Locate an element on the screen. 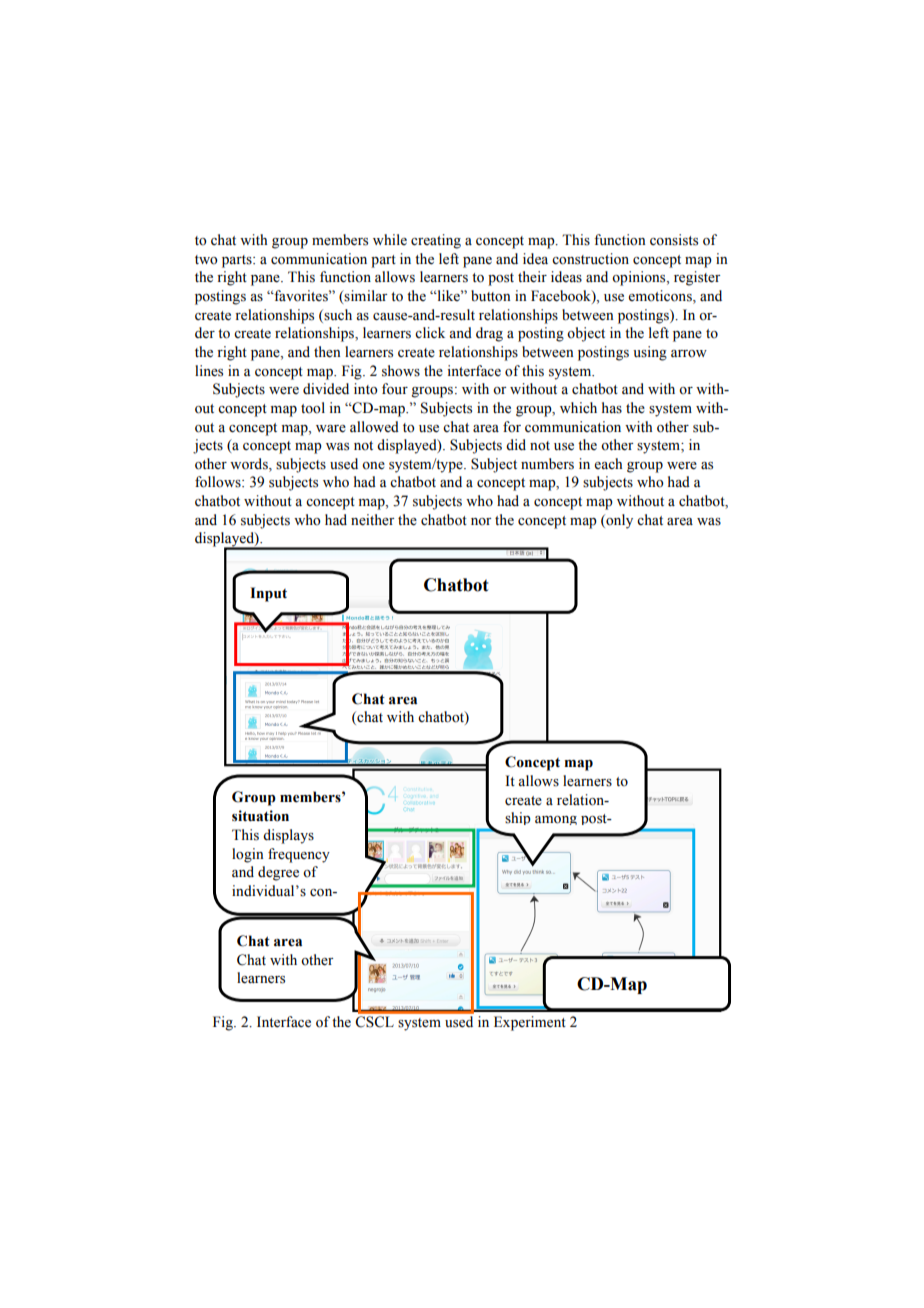 This screenshot has height=1308, width=924. Experiment is located at coordinates (530, 1023).
